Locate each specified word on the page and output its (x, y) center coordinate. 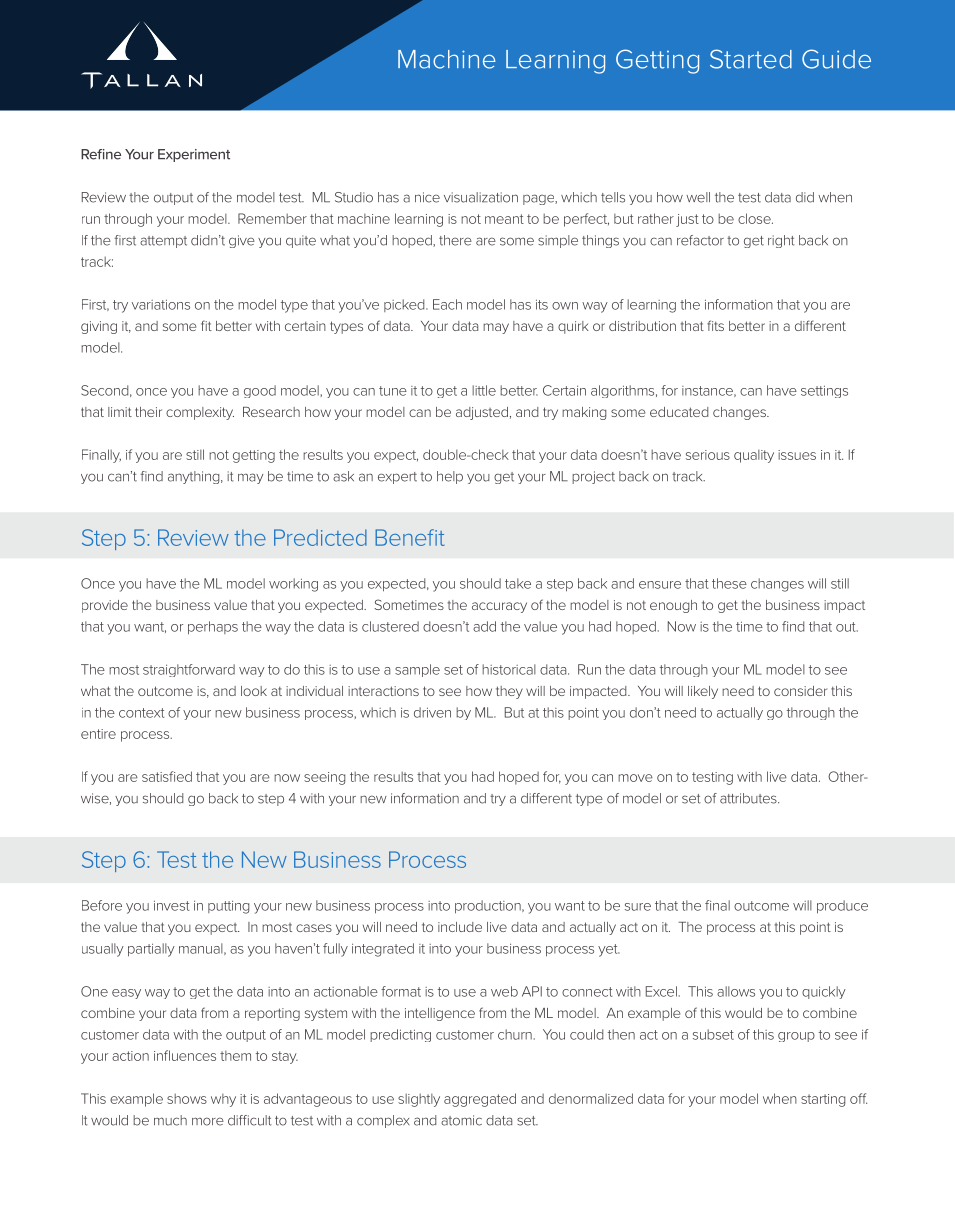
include (460, 927)
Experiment (194, 155)
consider (801, 691)
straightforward (189, 670)
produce (842, 907)
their (148, 412)
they (509, 692)
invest (171, 905)
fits (715, 325)
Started (751, 59)
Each (447, 304)
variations (161, 304)
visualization (481, 197)
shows (187, 1099)
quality (754, 456)
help (450, 477)
